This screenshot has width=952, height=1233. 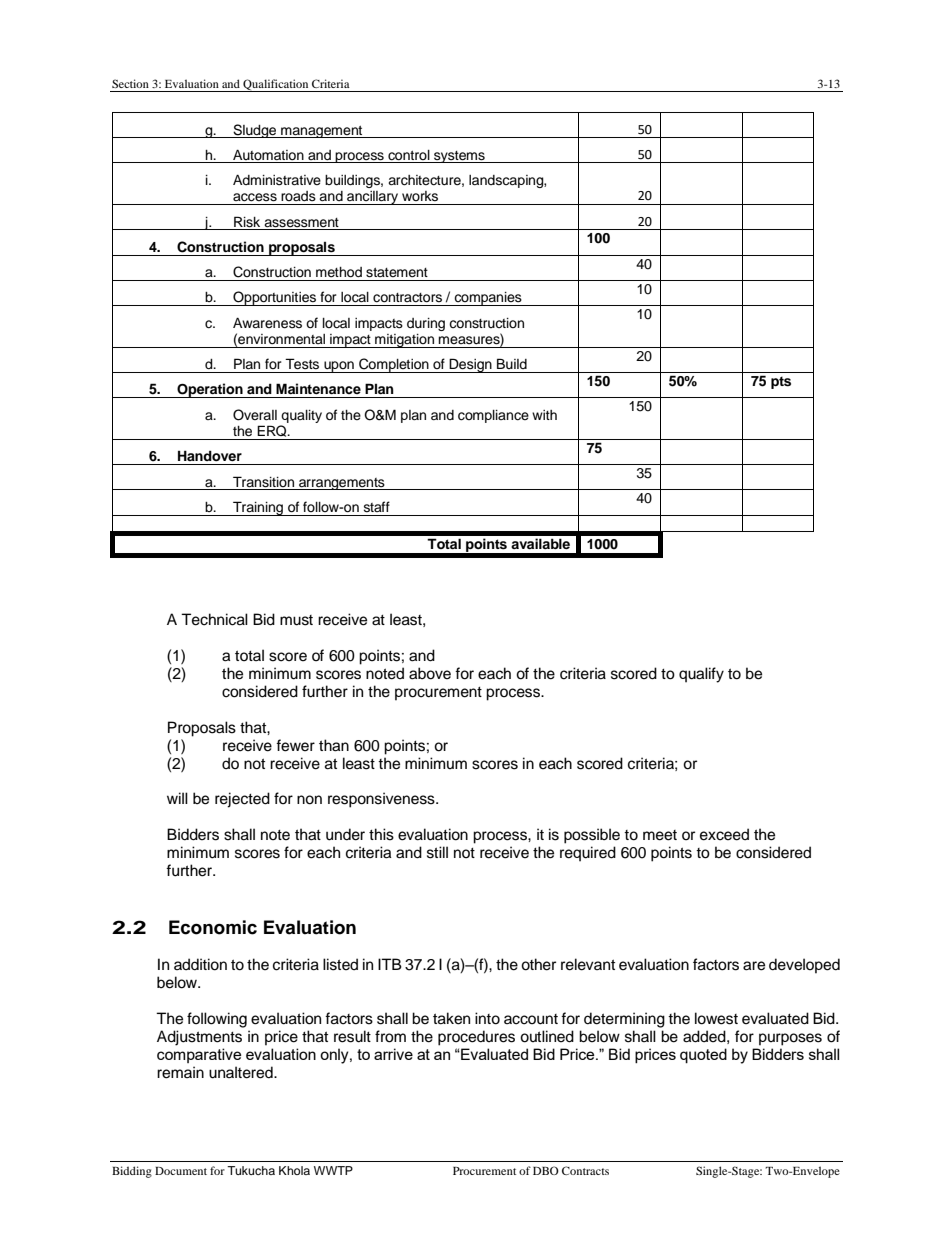 What do you see at coordinates (181, 1171) in the screenshot?
I see `Document` at bounding box center [181, 1171].
